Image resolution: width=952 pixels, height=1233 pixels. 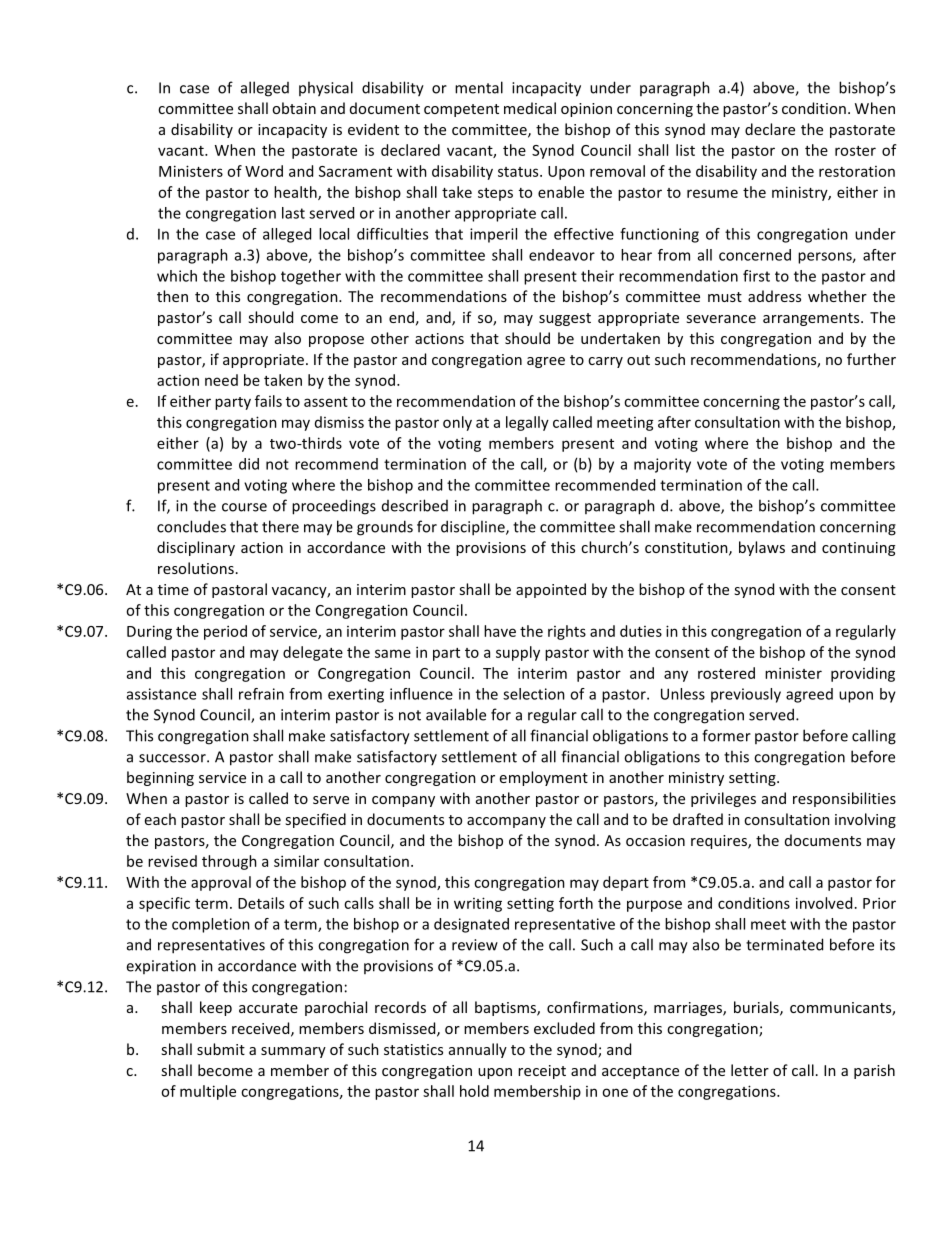 What do you see at coordinates (196, 568) in the screenshot?
I see `resolutions` at bounding box center [196, 568].
